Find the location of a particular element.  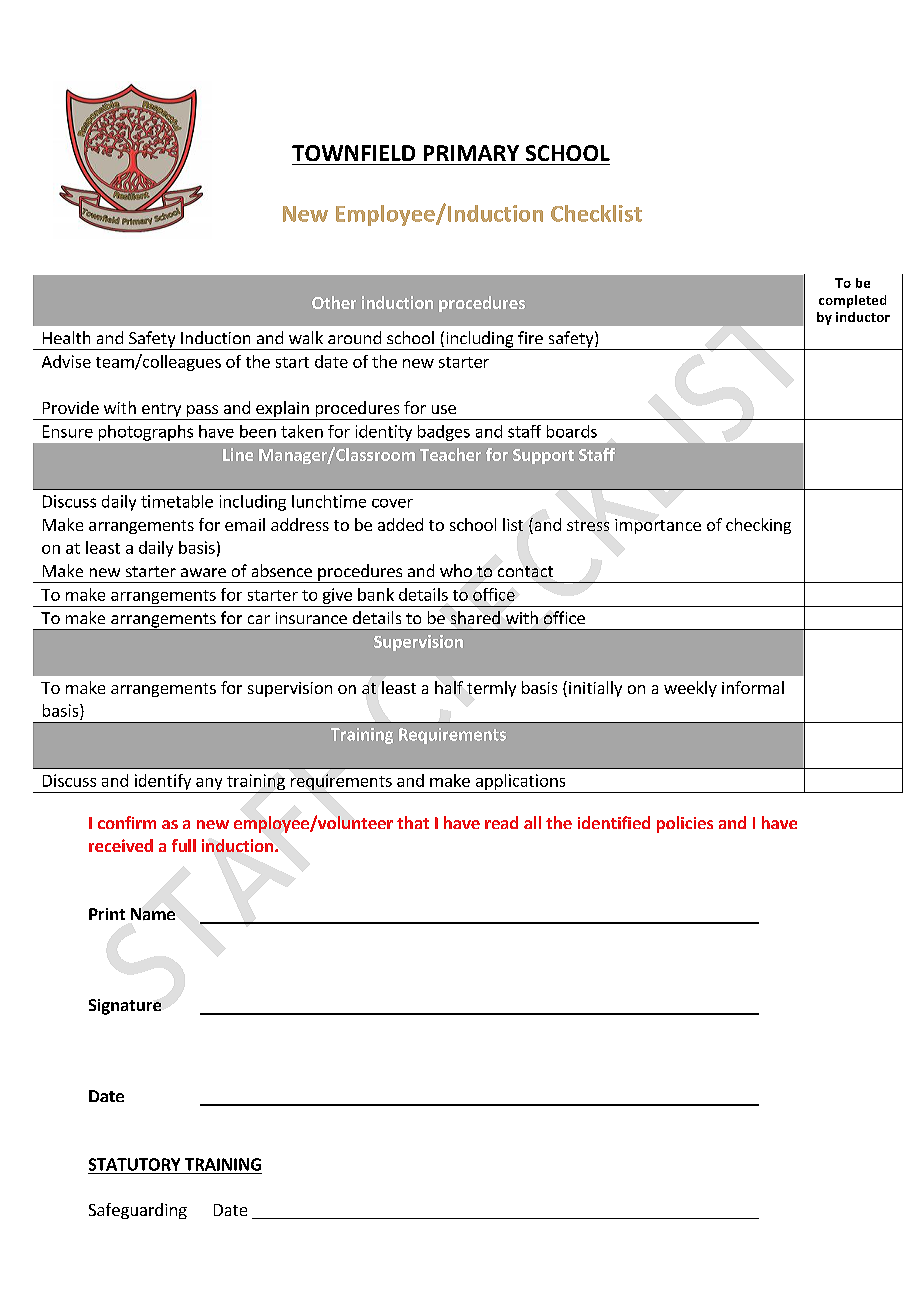

identified is located at coordinates (614, 822).
